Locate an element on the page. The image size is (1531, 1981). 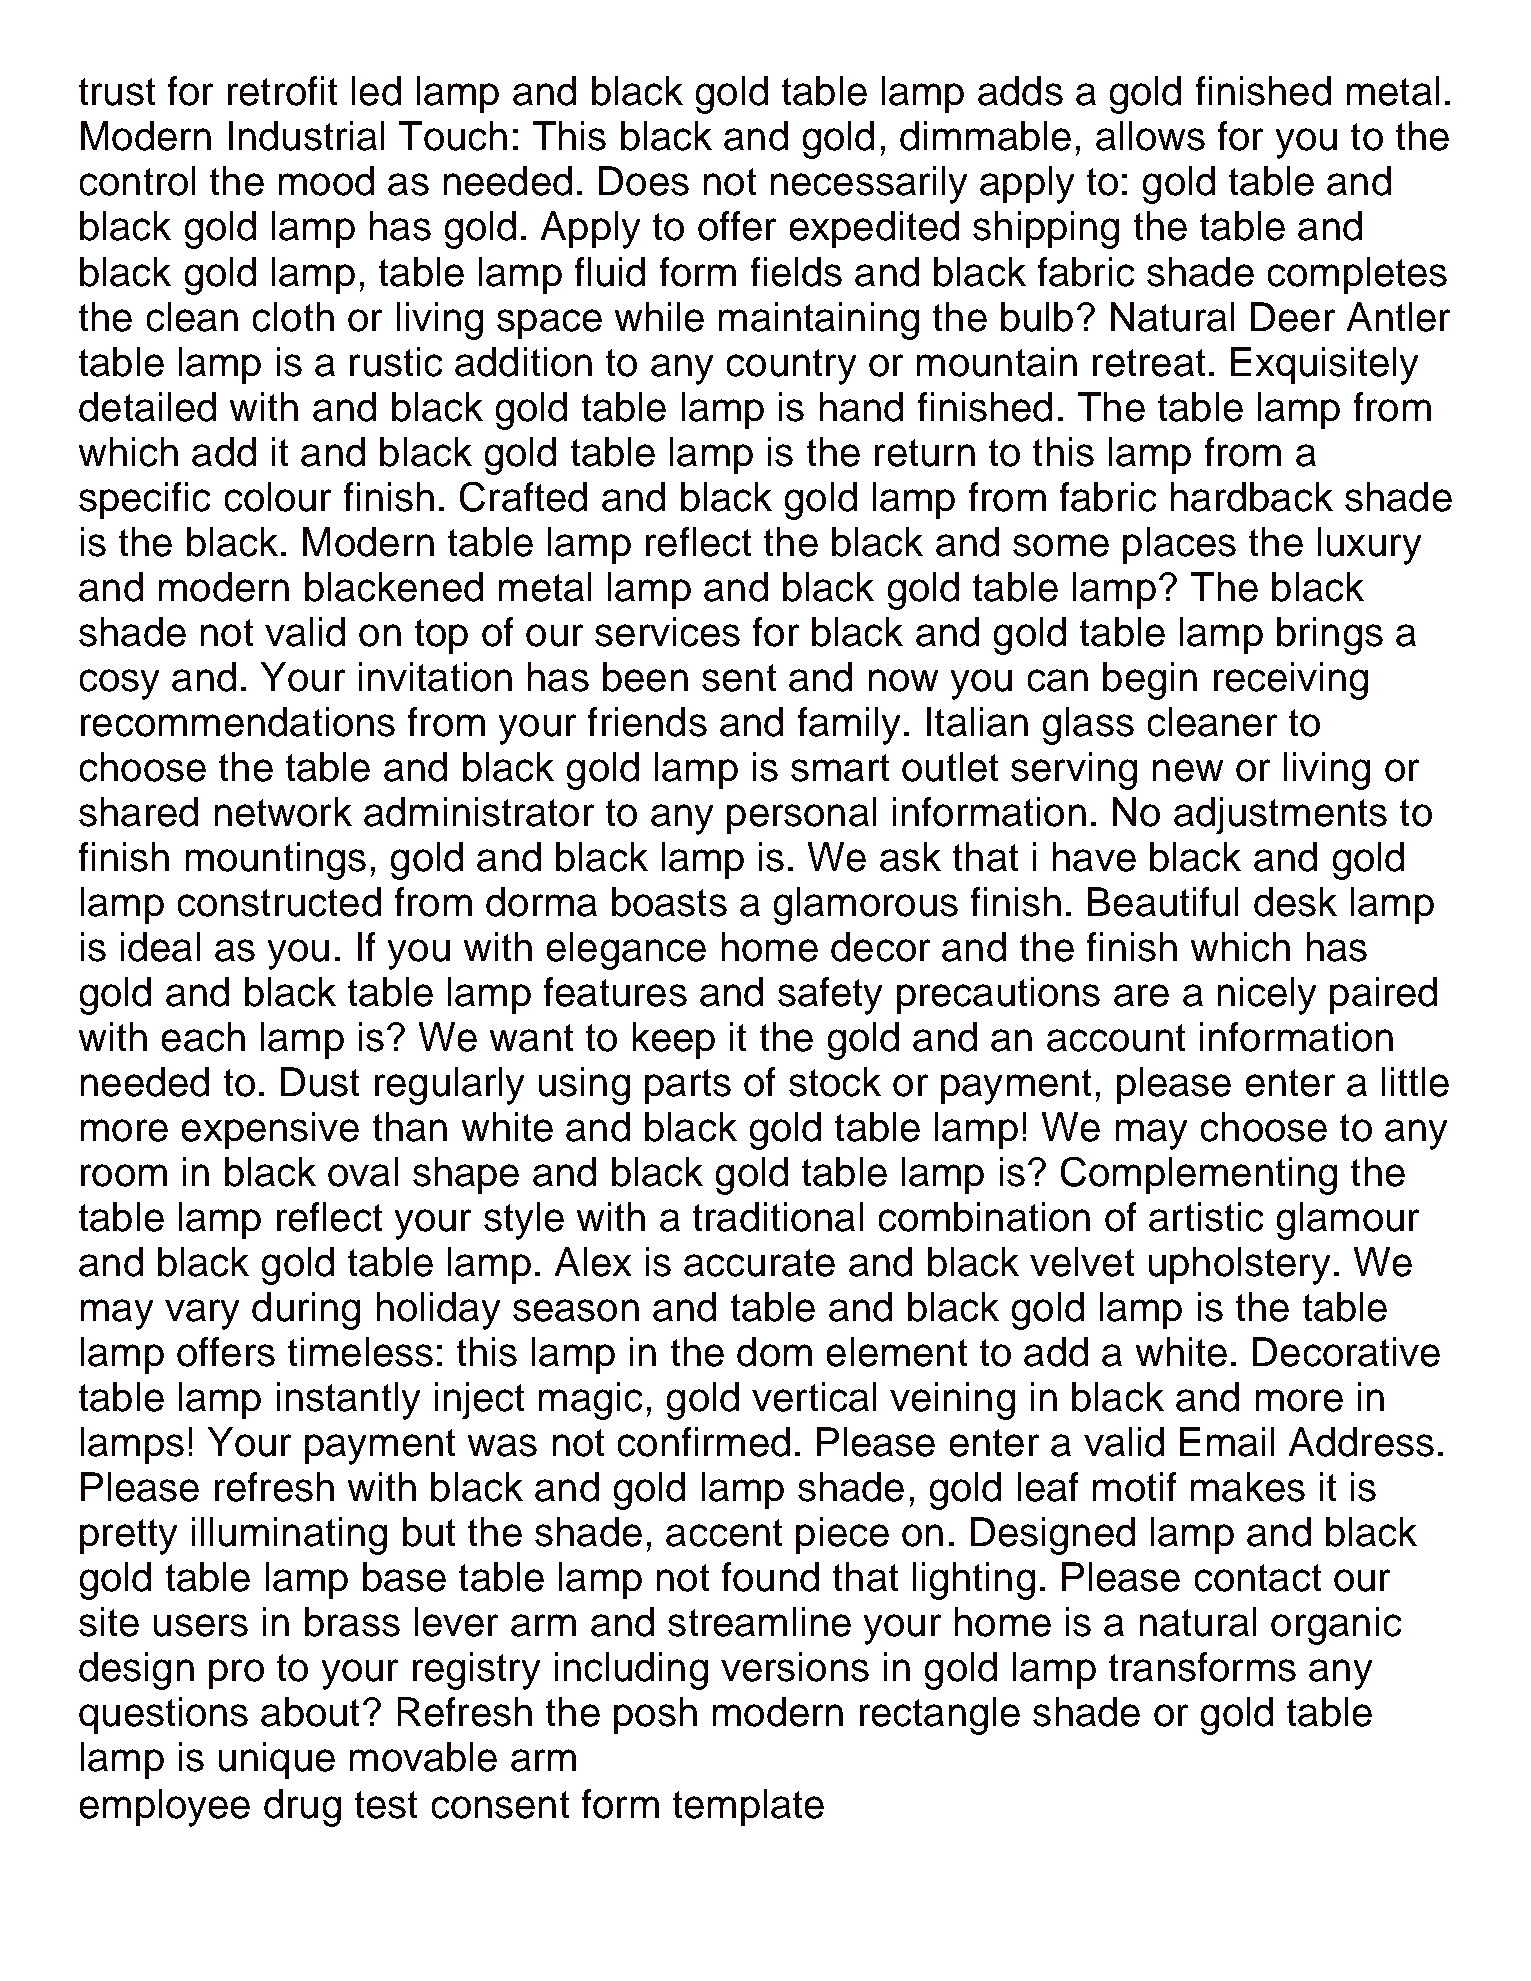
safety is located at coordinates (830, 996).
